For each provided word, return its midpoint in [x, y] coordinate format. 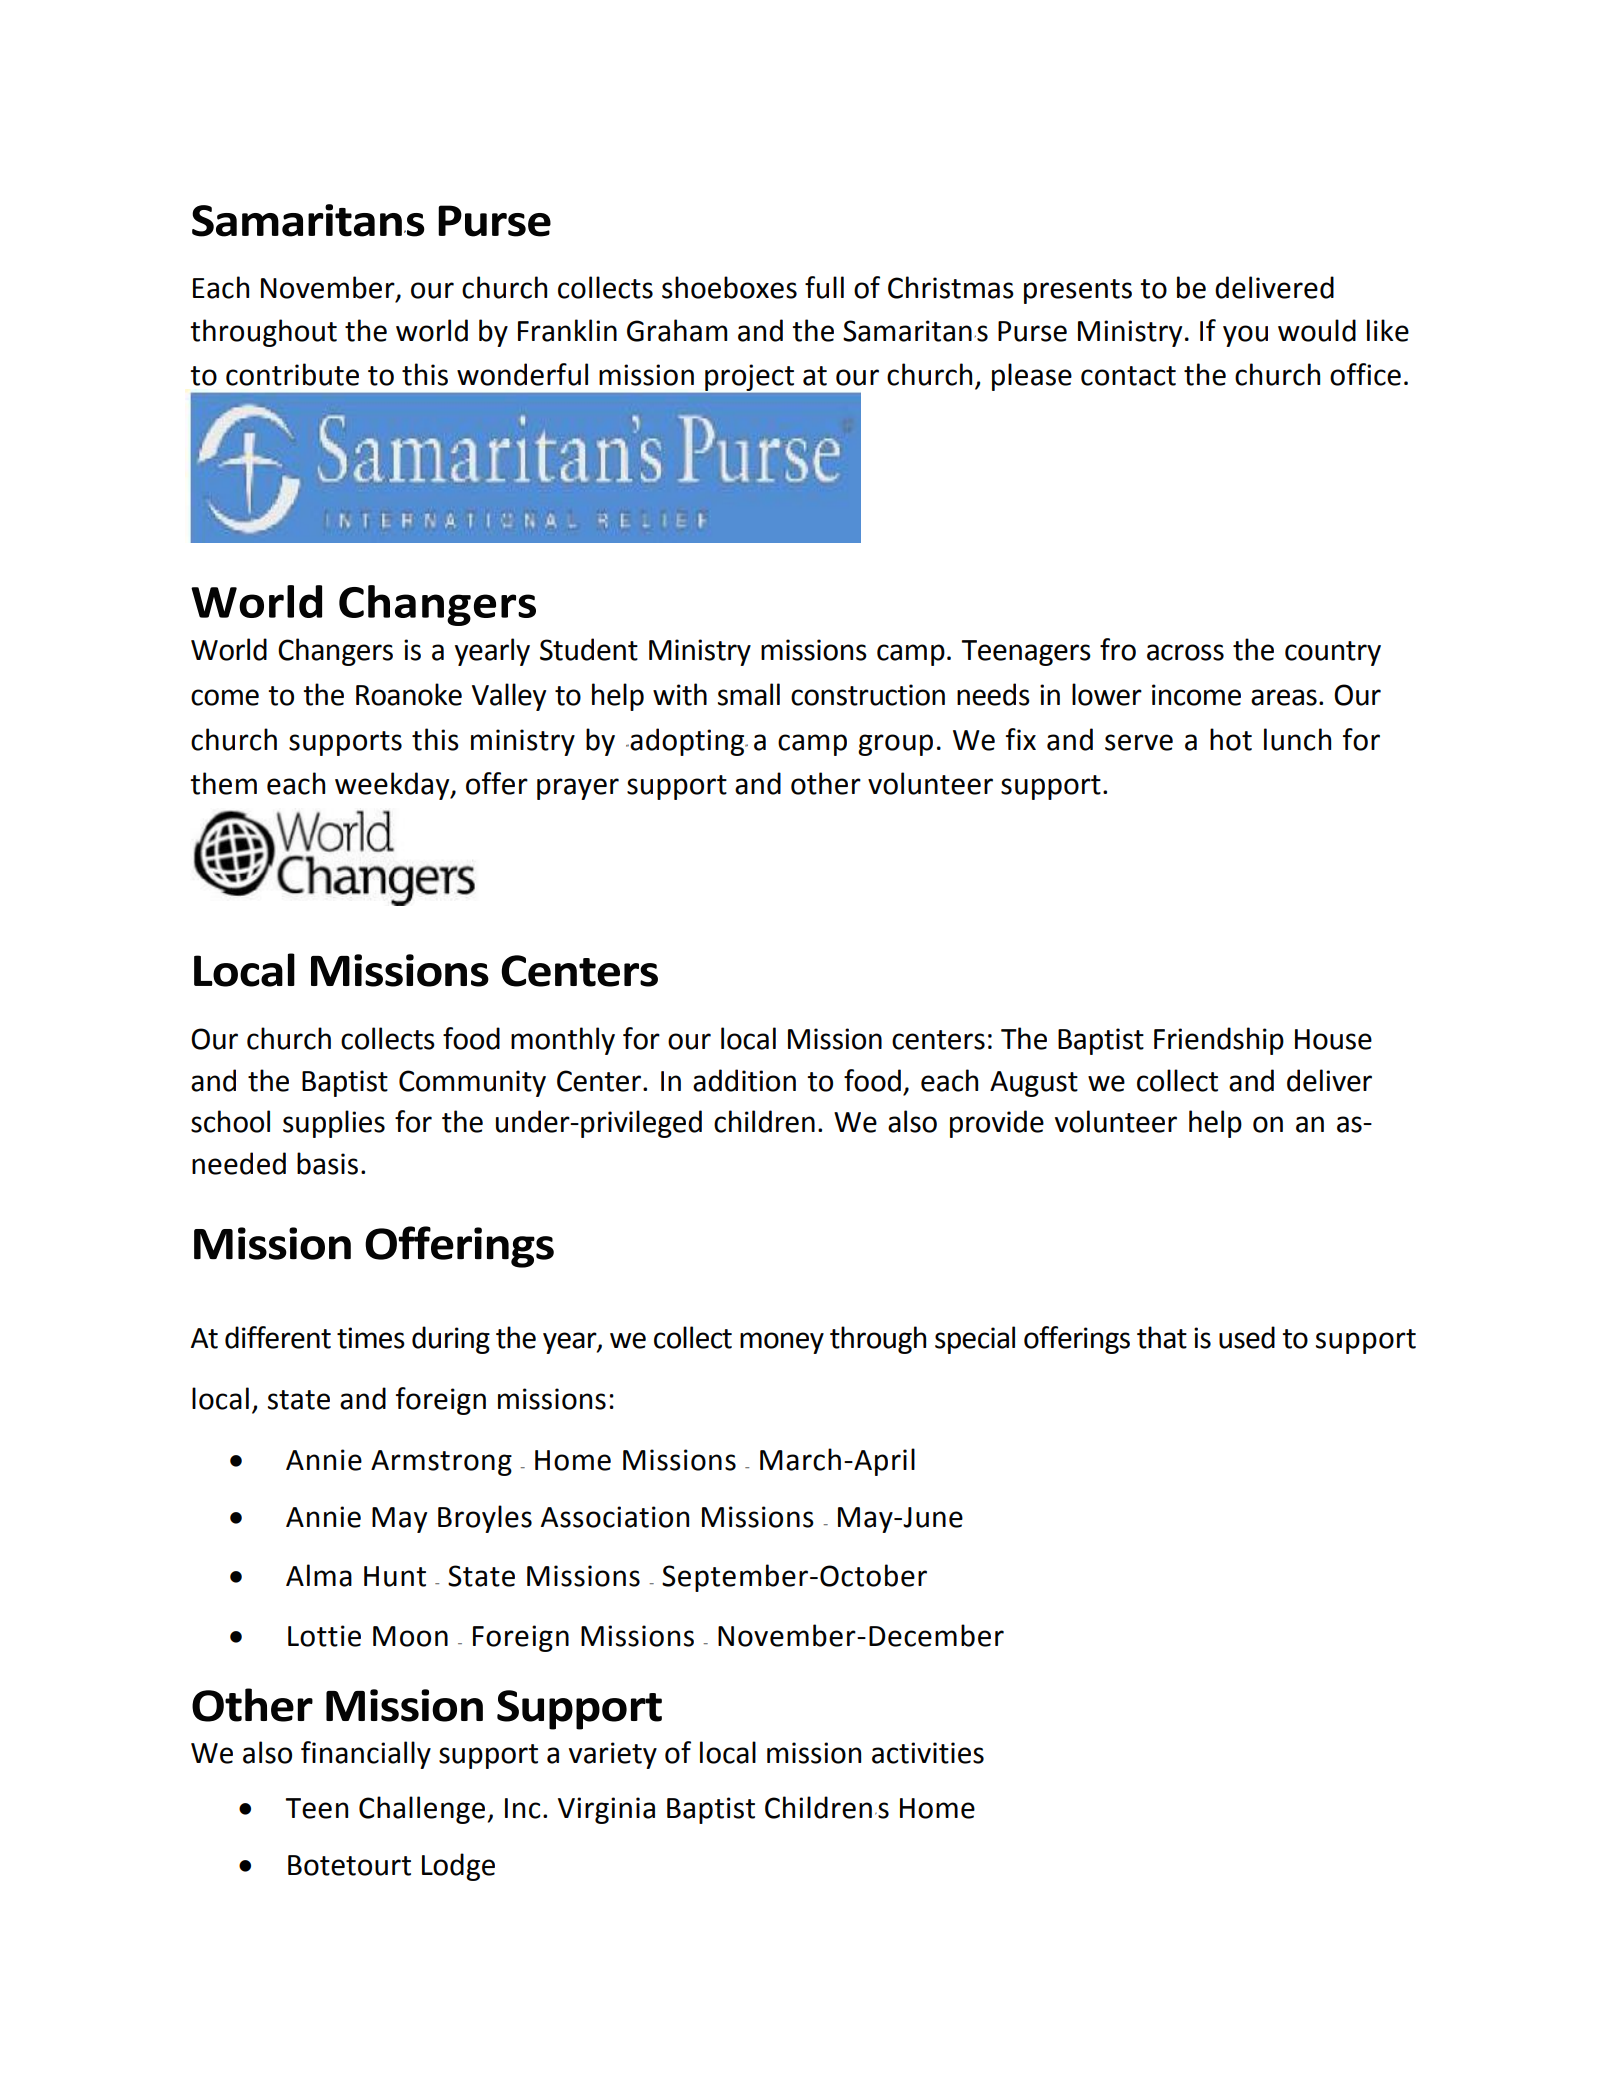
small [749, 694]
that [1162, 1337]
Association [615, 1517]
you [1245, 336]
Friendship [1219, 1041]
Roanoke [409, 694]
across [1185, 652]
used [1247, 1337]
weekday [393, 786]
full [824, 287]
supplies [334, 1124]
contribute [292, 374]
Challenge [422, 1810]
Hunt [395, 1576]
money [782, 1343]
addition [744, 1080]
